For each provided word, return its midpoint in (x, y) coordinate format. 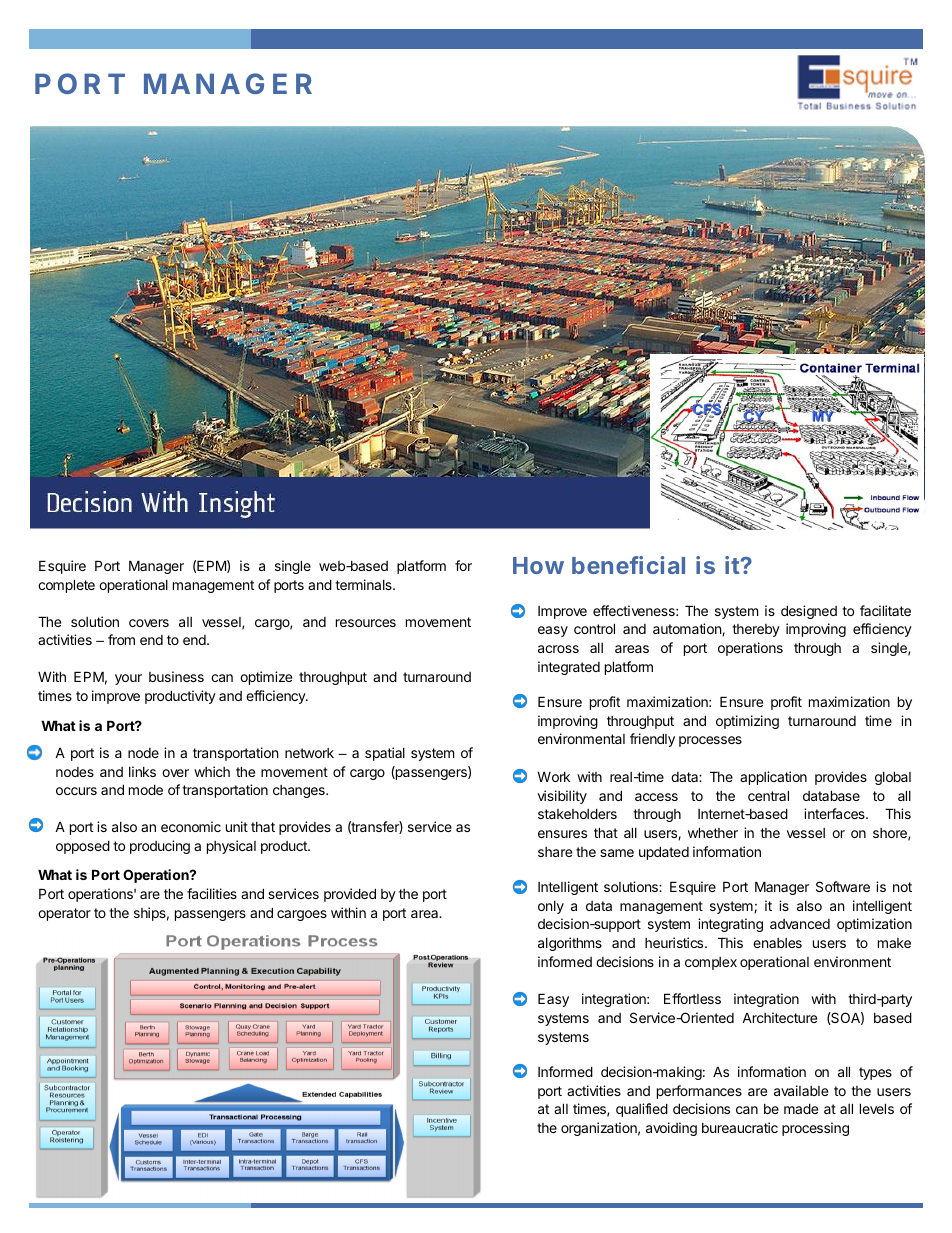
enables (777, 943)
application (773, 778)
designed (809, 612)
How (538, 565)
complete (66, 586)
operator (64, 914)
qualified (642, 1110)
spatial (385, 754)
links (142, 771)
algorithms (570, 944)
